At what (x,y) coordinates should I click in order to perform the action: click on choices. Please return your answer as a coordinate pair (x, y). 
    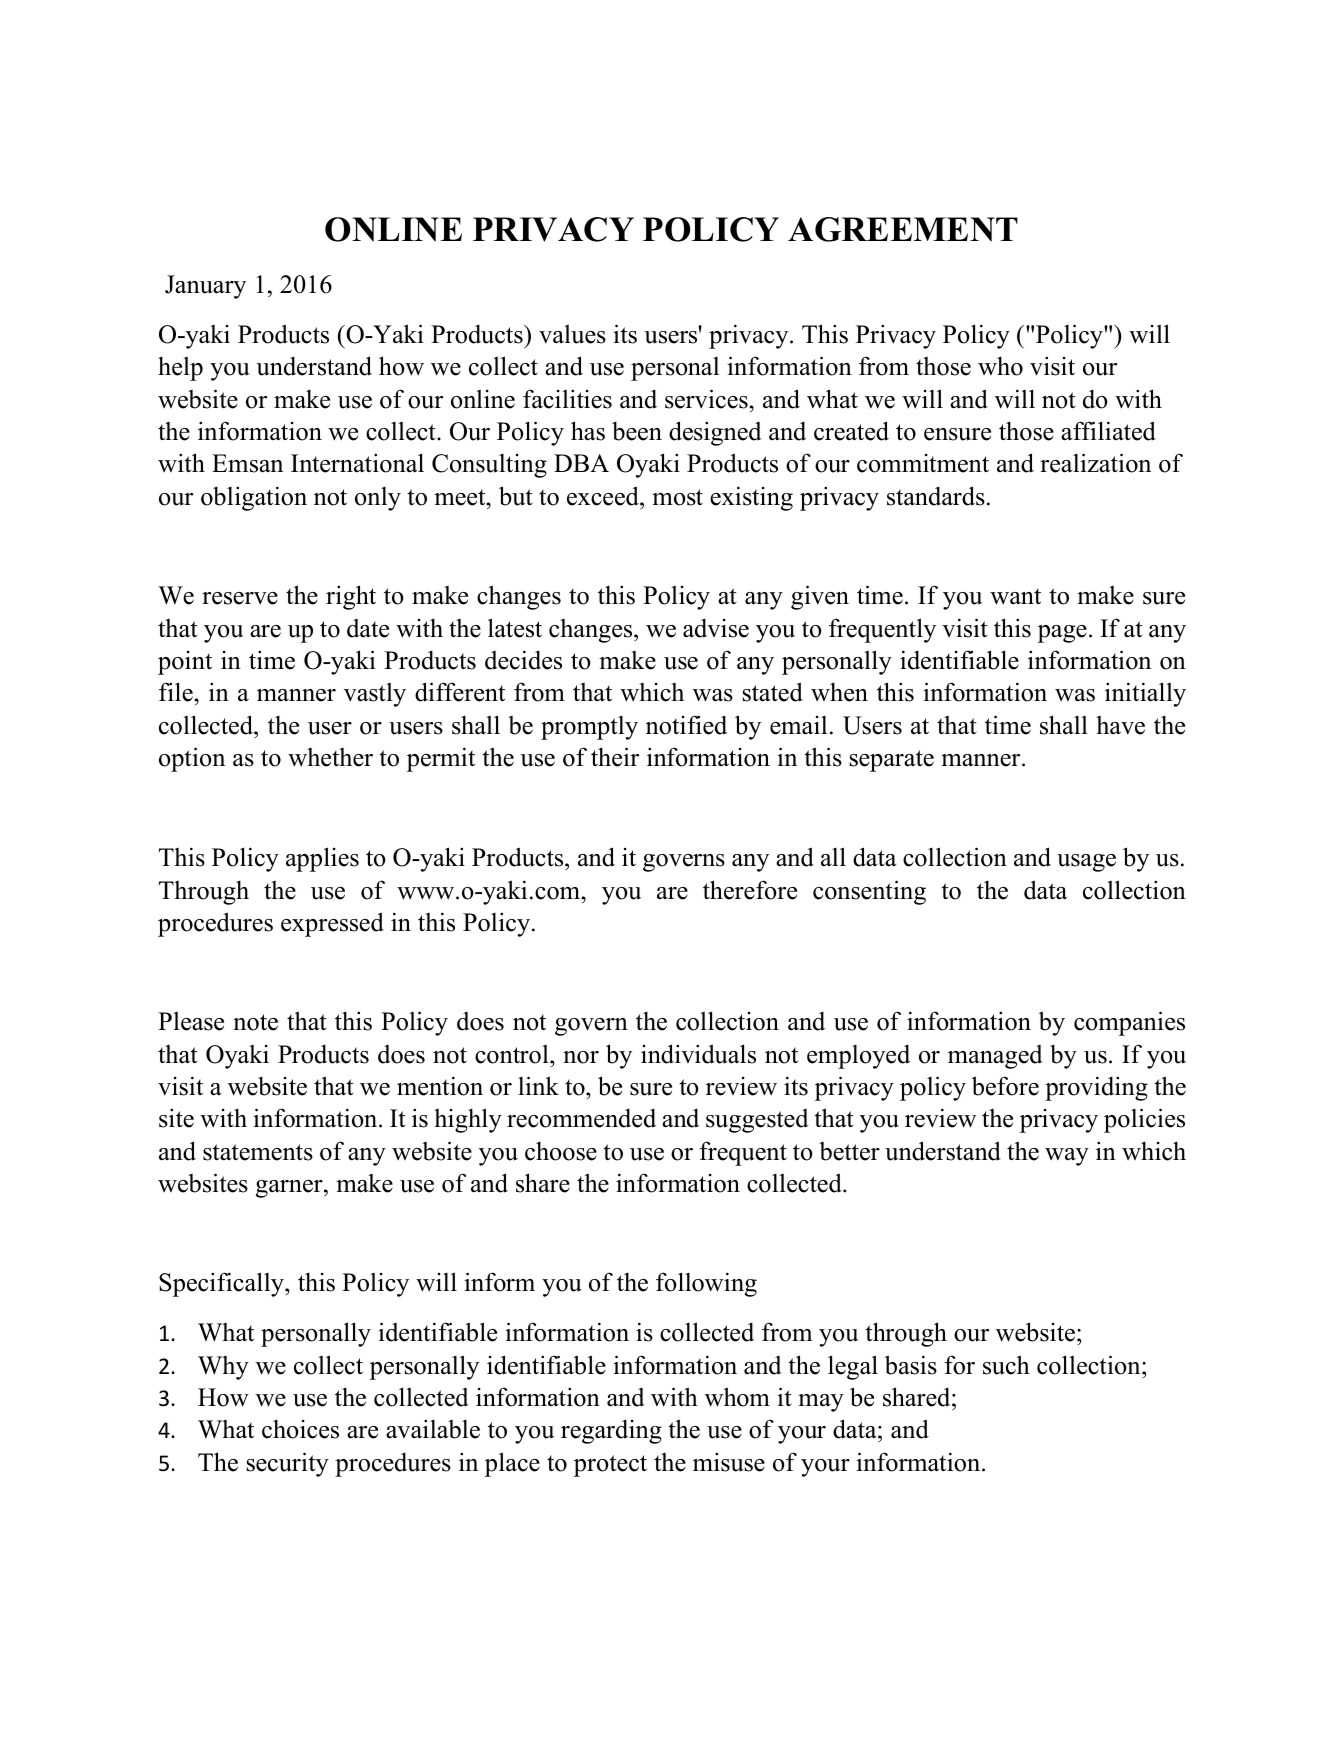
    Looking at the image, I should click on (300, 1429).
